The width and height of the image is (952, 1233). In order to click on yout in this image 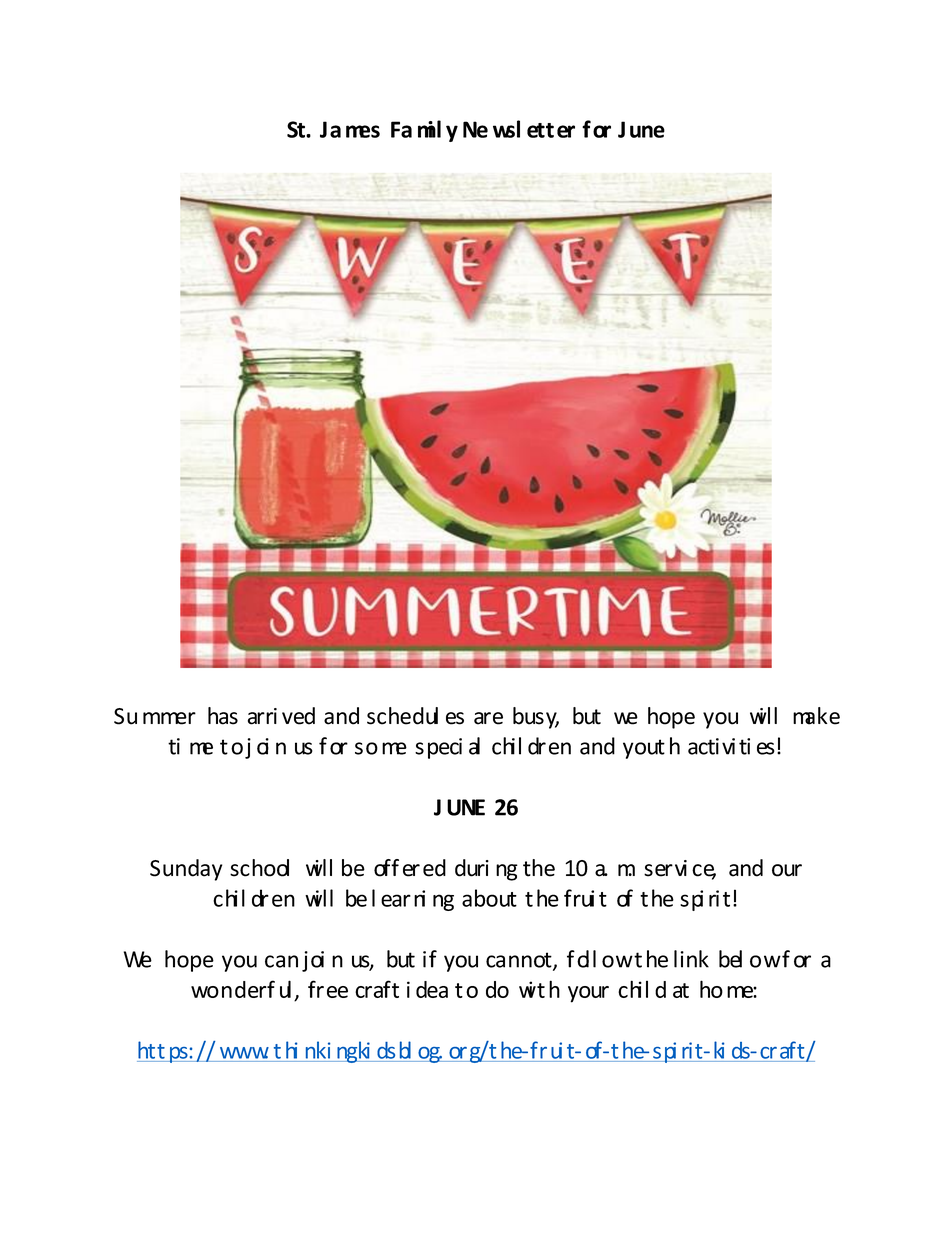, I will do `click(644, 749)`.
